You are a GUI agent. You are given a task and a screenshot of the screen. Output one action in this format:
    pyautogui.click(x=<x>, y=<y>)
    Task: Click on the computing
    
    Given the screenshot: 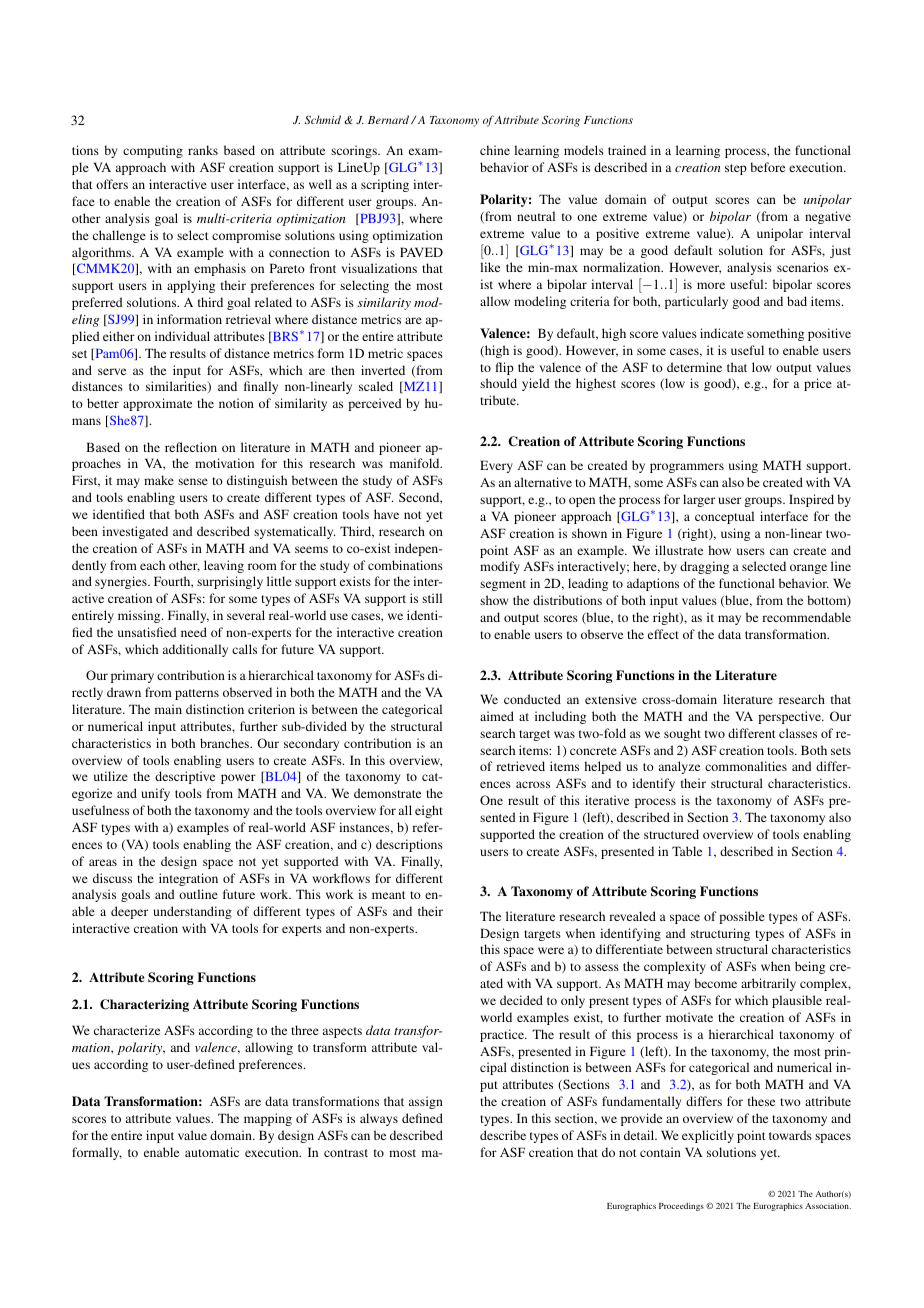 What is the action you would take?
    pyautogui.click(x=153, y=151)
